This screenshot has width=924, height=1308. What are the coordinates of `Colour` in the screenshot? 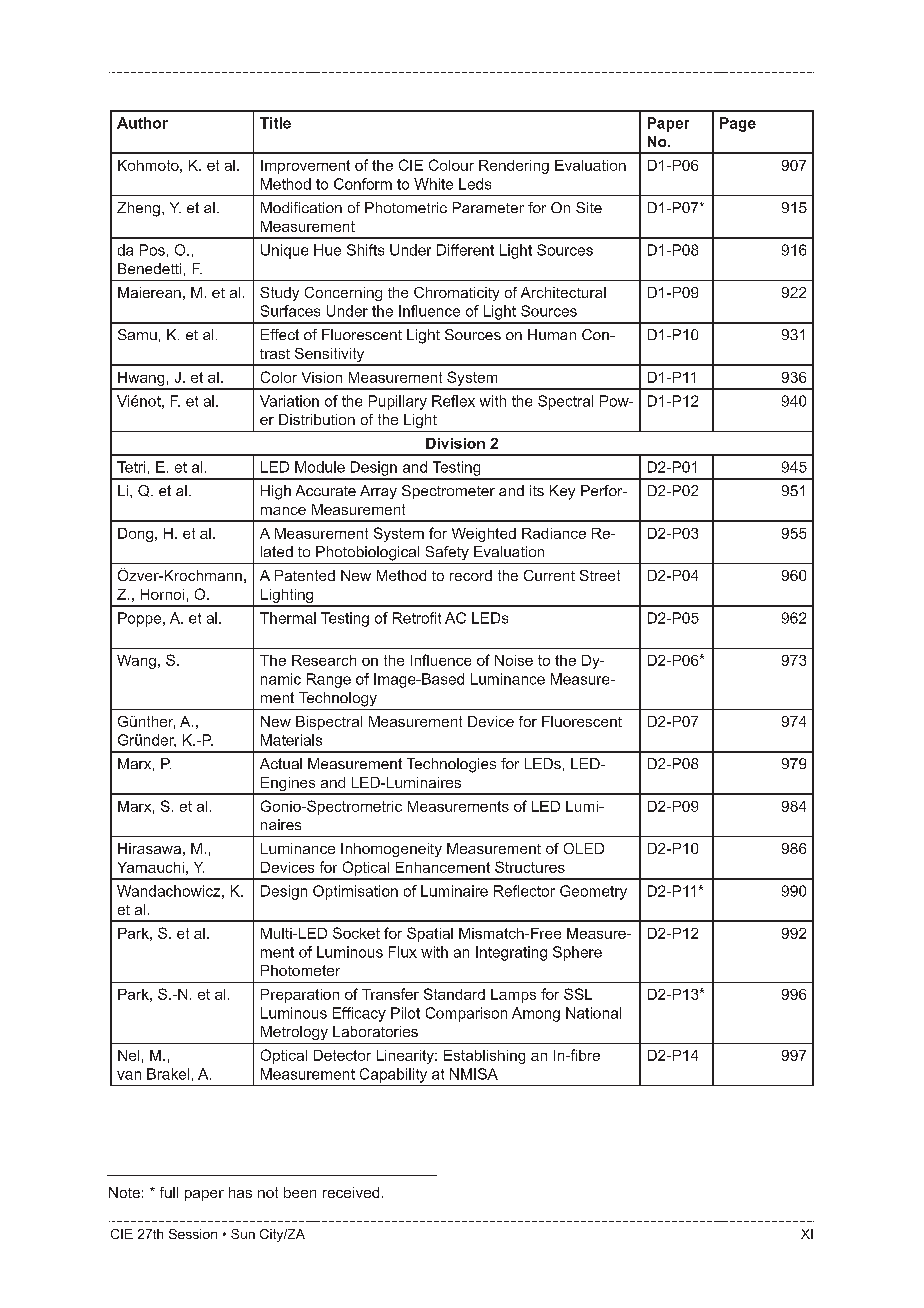 It's located at (451, 165).
